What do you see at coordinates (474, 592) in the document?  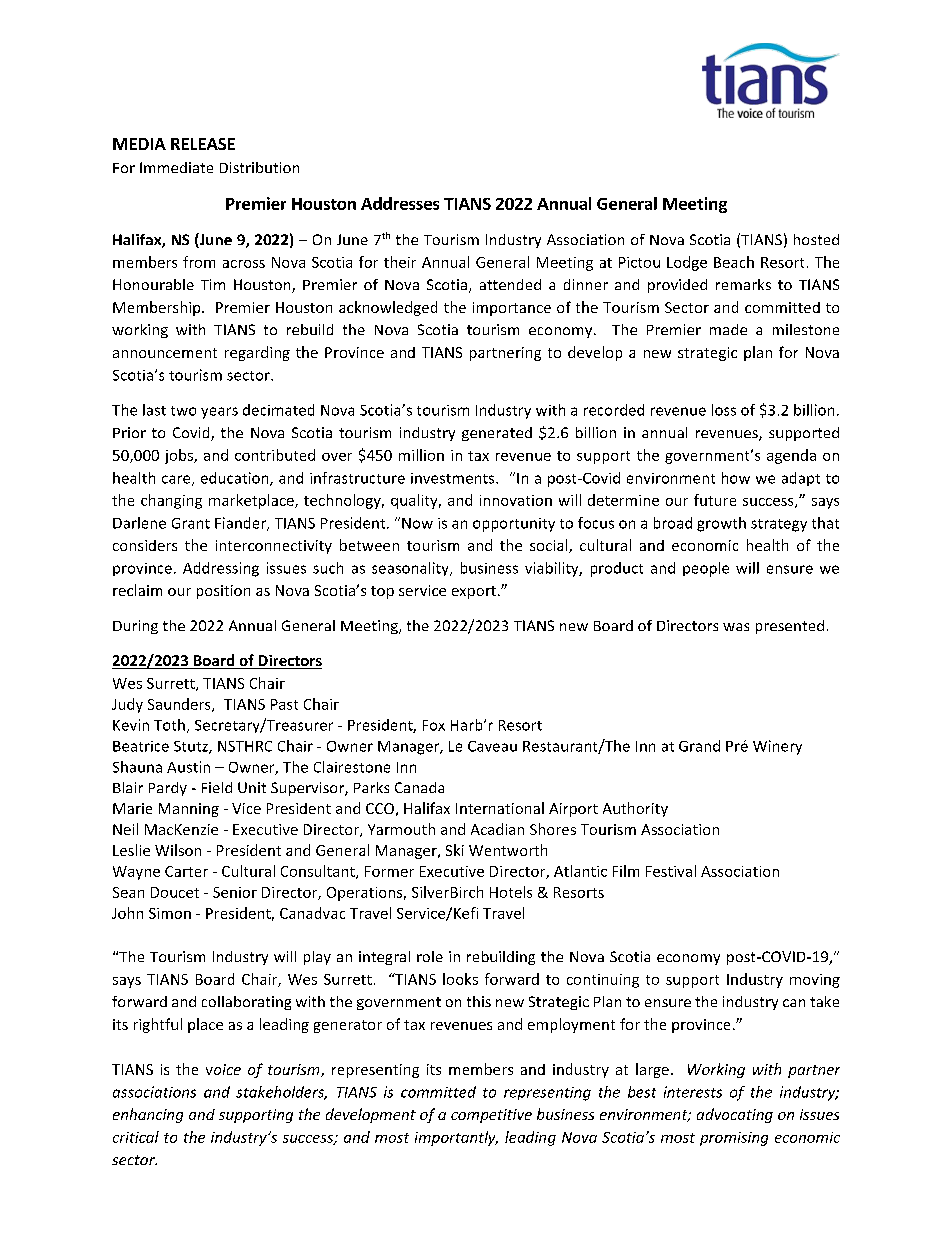 I see `export` at bounding box center [474, 592].
